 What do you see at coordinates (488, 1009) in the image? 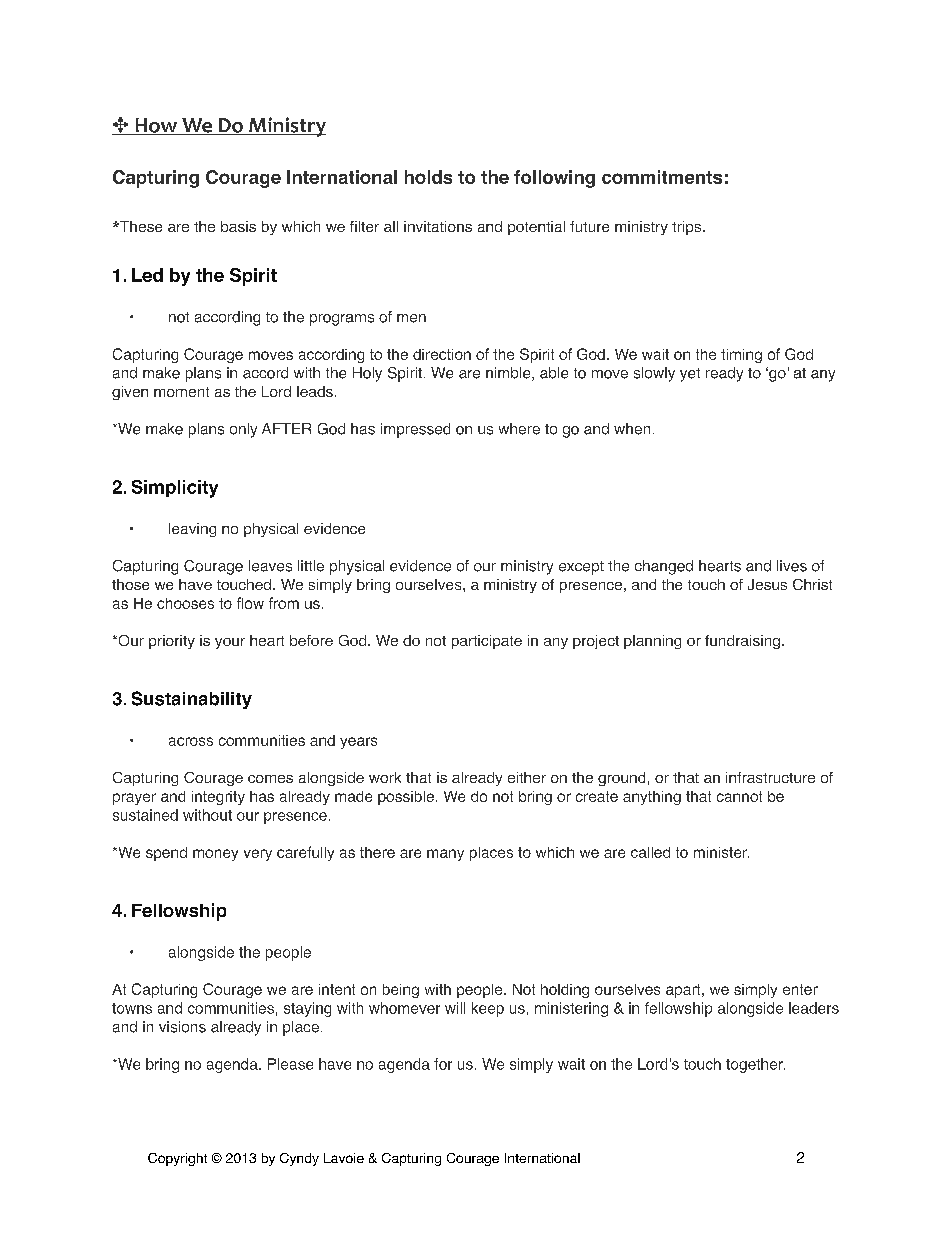
I see `keep` at bounding box center [488, 1009].
